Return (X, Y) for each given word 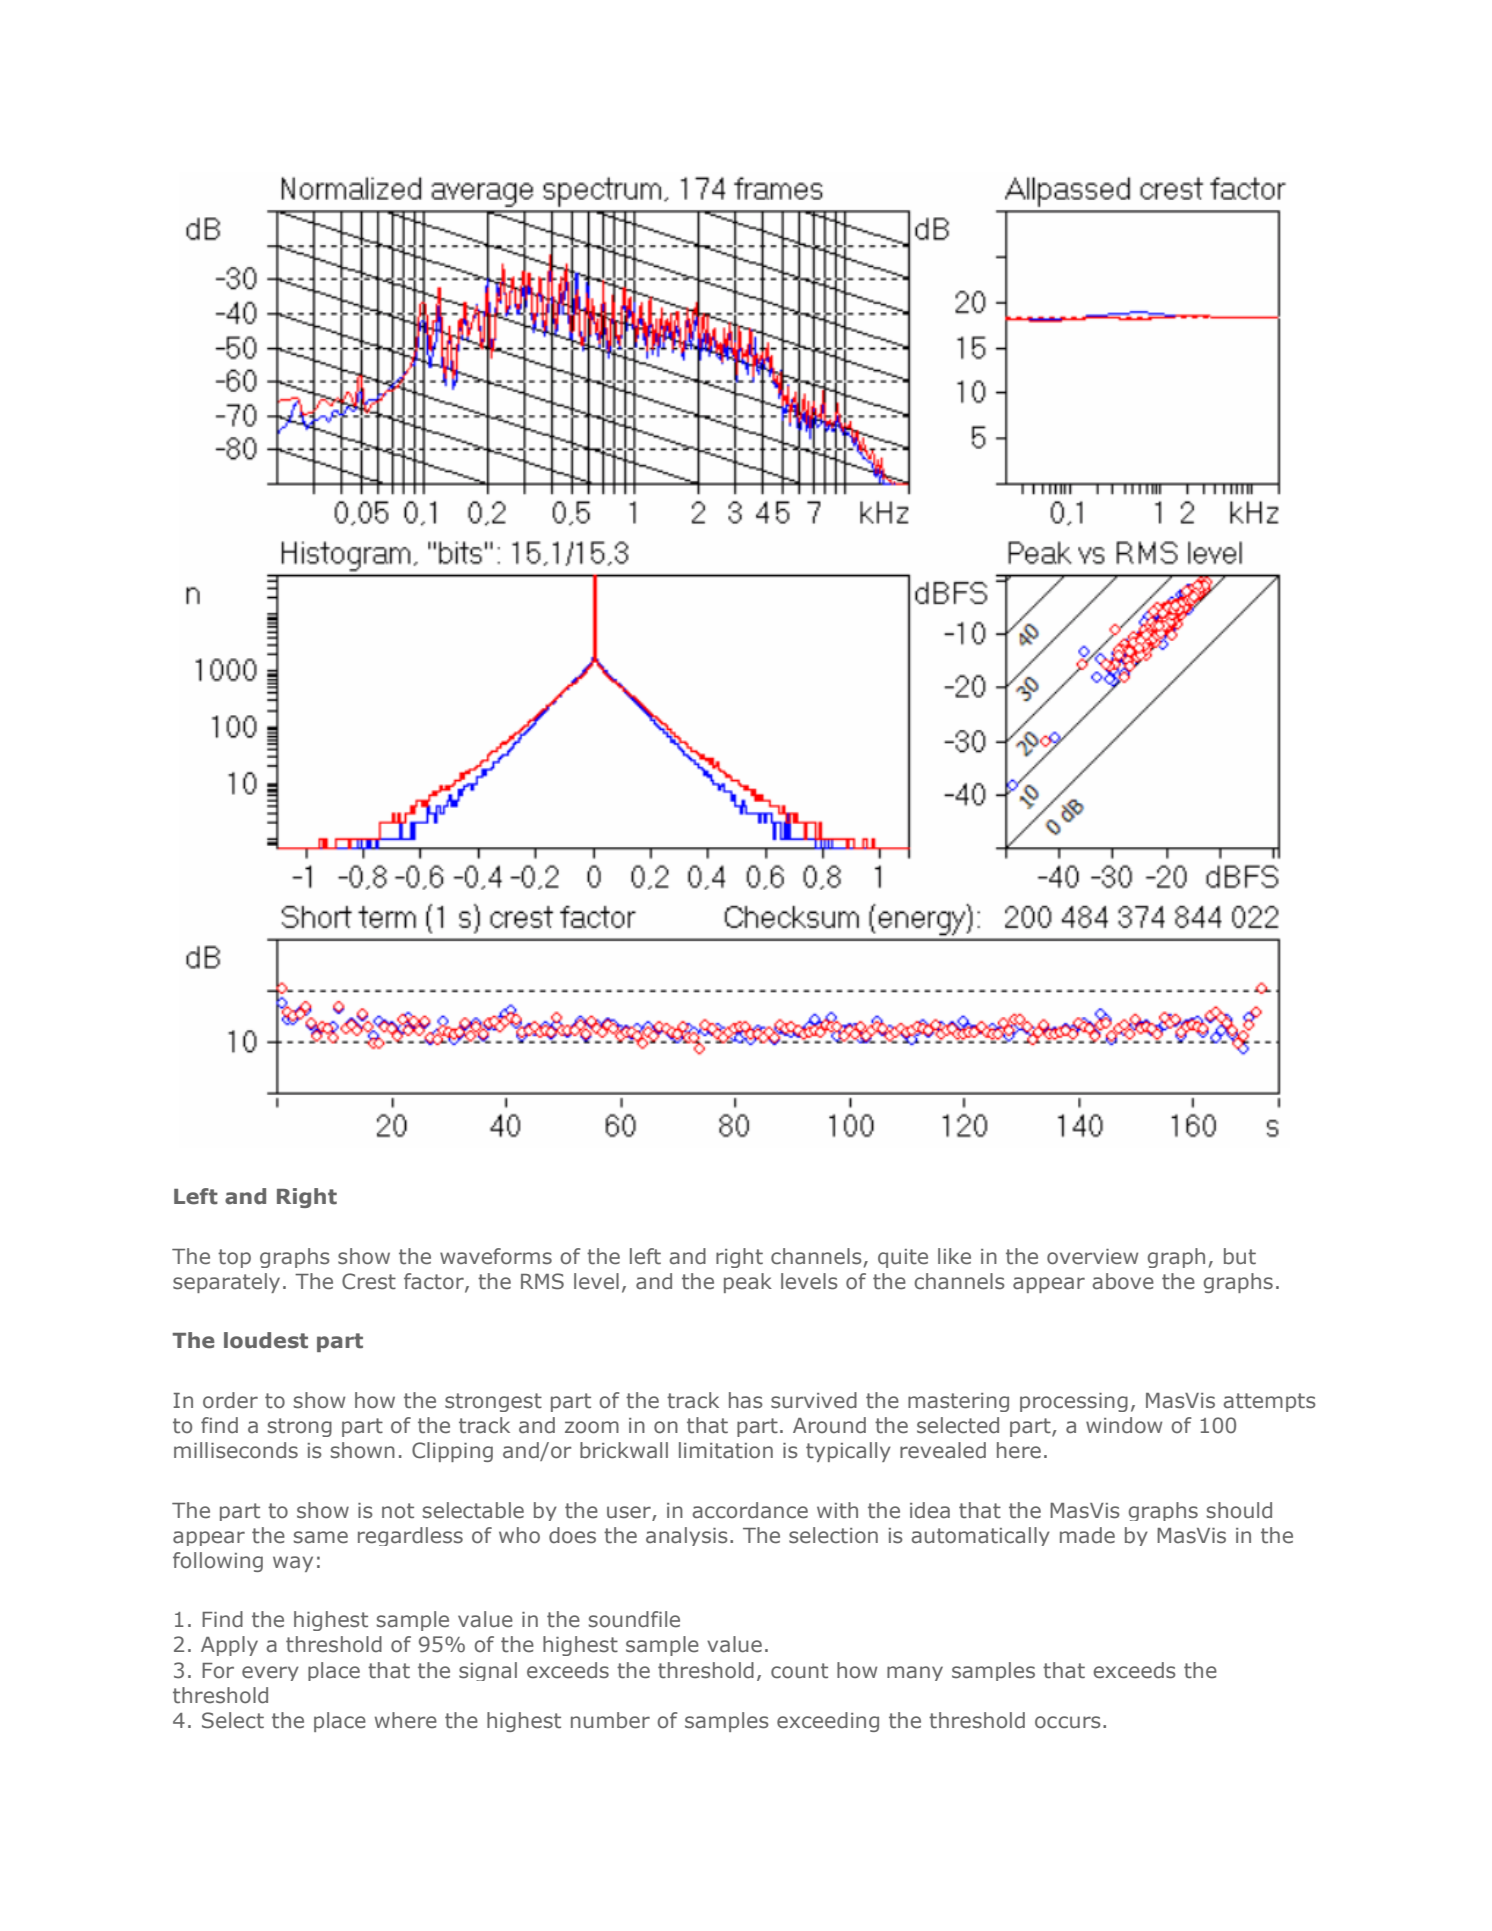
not (398, 1511)
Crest (369, 1281)
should (1239, 1510)
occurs (1068, 1722)
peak (748, 1283)
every (270, 1673)
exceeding (828, 1722)
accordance (750, 1510)
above (1123, 1281)
